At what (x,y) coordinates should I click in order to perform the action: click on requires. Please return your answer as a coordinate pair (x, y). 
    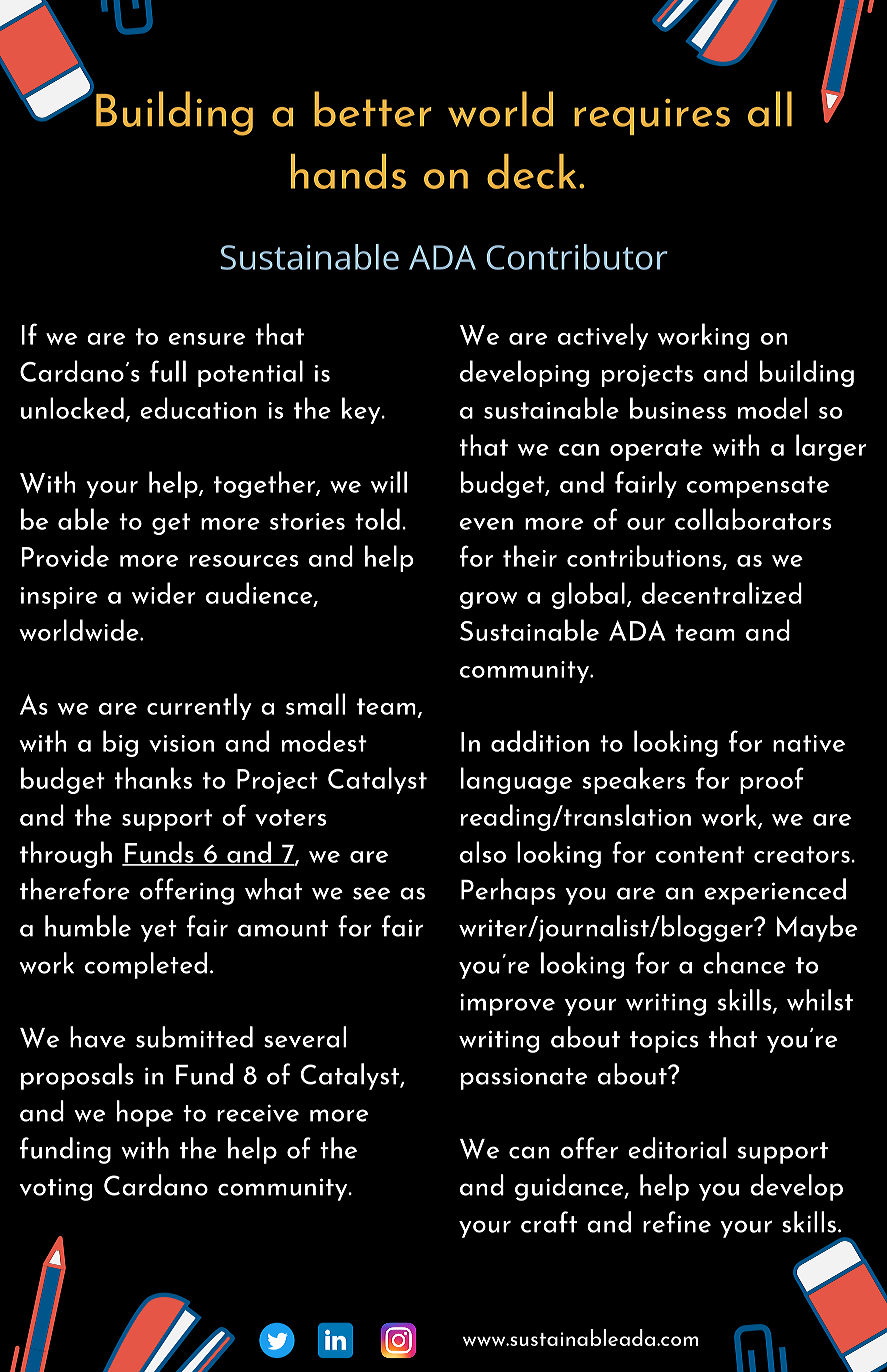
    Looking at the image, I should click on (652, 117).
